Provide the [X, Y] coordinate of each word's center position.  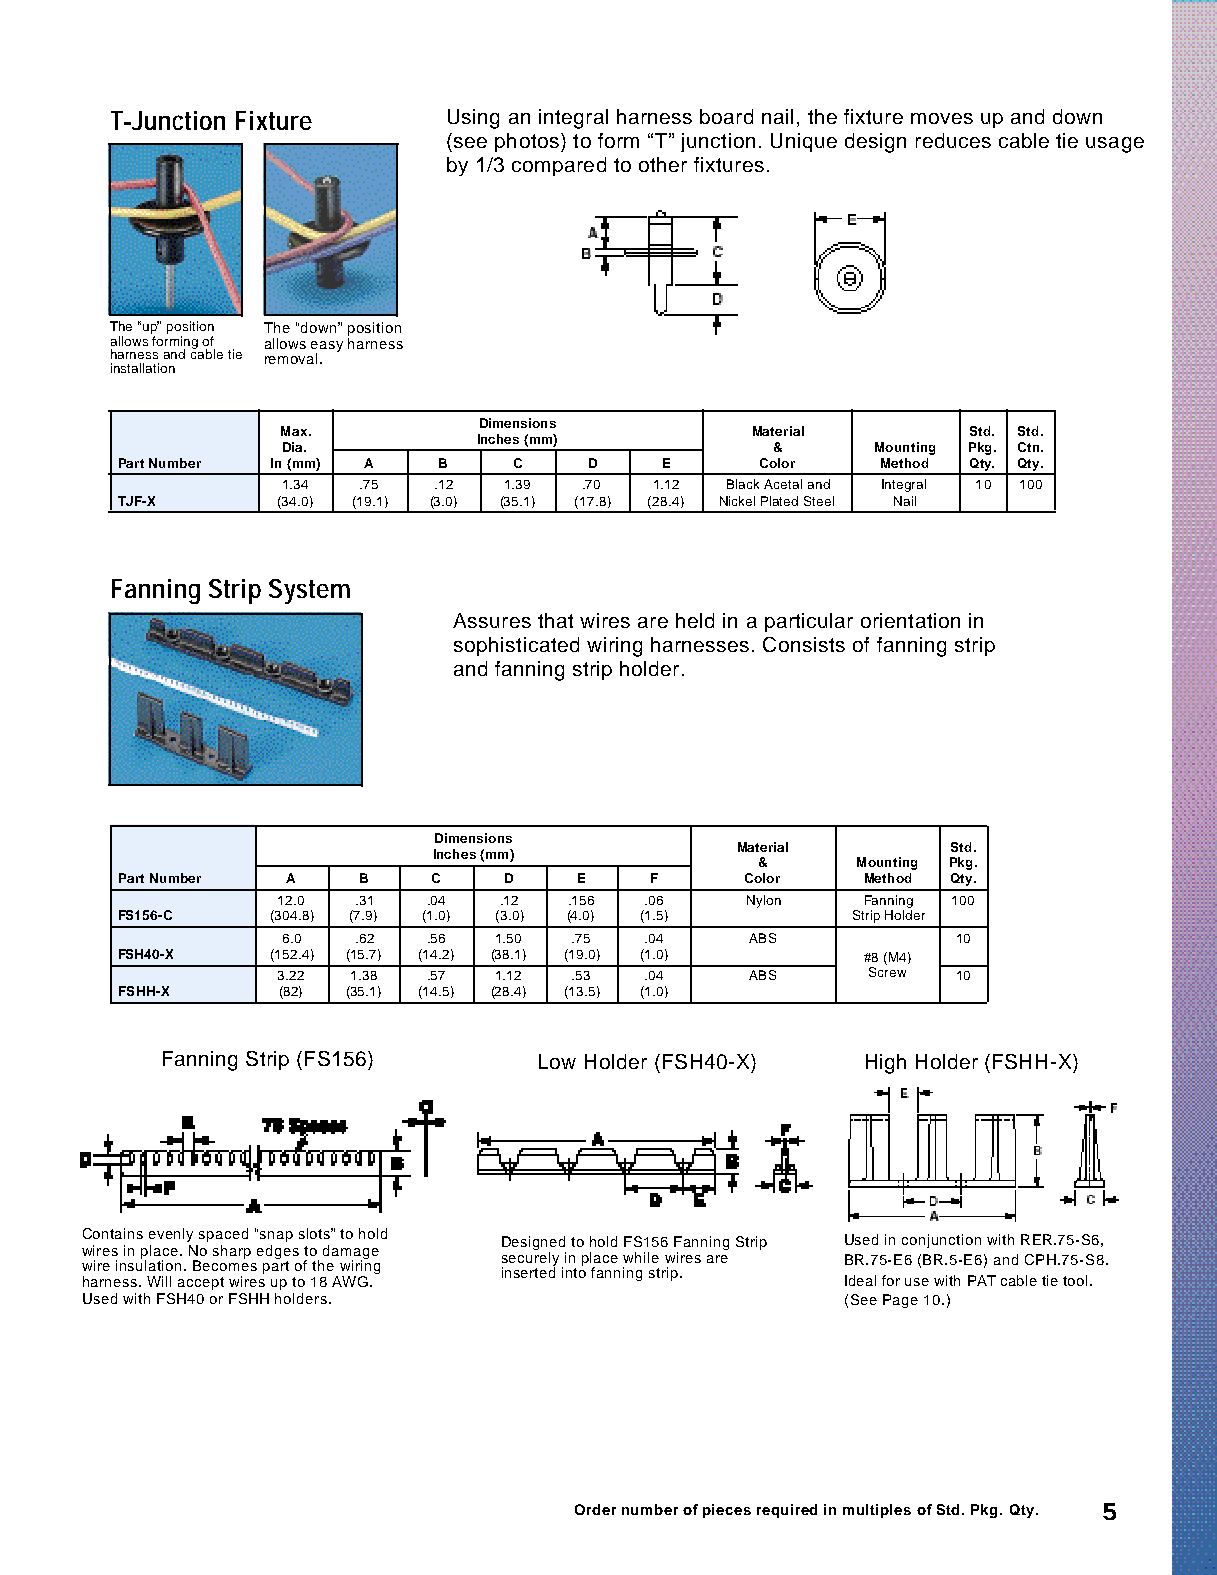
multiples [877, 1511]
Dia [294, 447]
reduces [953, 140]
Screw [887, 972]
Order [595, 1509]
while [641, 1257]
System [309, 591]
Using [473, 119]
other [663, 164]
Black [743, 484]
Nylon [764, 901]
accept [201, 1283]
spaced [223, 1235]
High [886, 1064]
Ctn [1028, 447]
